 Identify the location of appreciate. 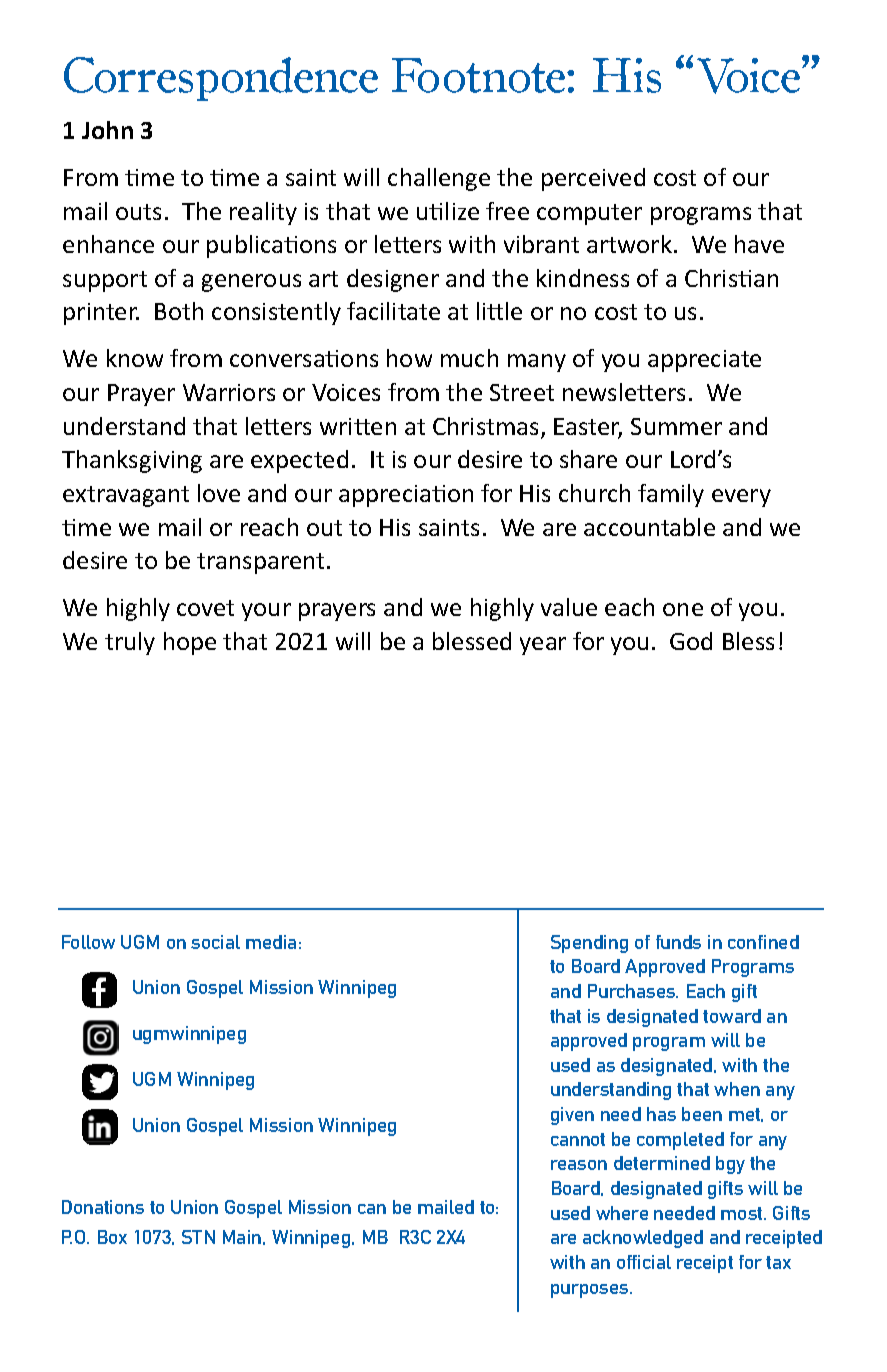
(704, 361).
